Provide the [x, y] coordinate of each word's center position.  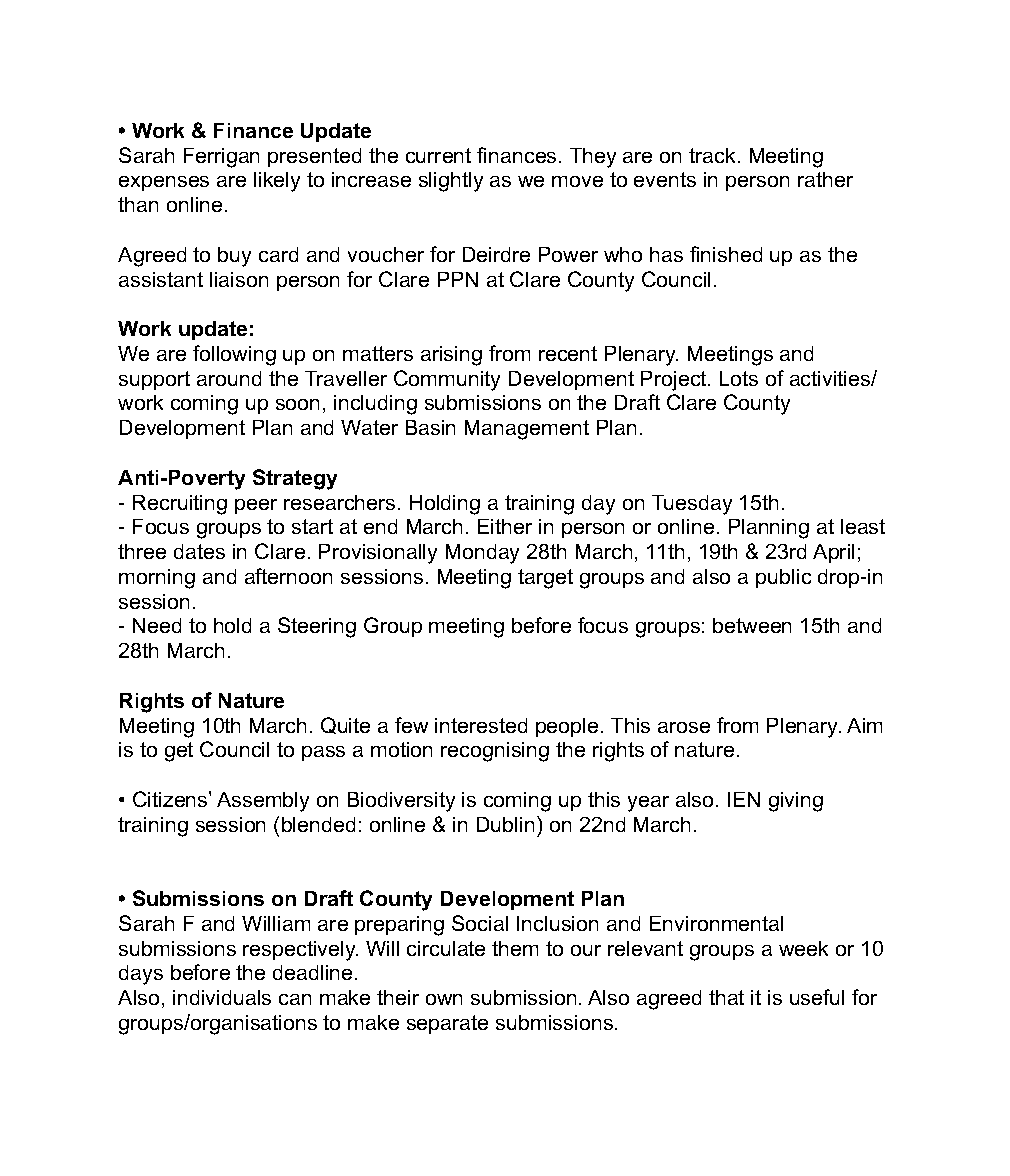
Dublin [505, 824]
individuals [222, 997]
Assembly [263, 802]
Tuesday [692, 505]
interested [481, 725]
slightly [451, 182]
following [234, 355]
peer [256, 506]
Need [157, 625]
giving [796, 802]
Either [505, 526]
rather [825, 179]
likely [277, 182]
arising [451, 356]
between [752, 625]
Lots [739, 378]
